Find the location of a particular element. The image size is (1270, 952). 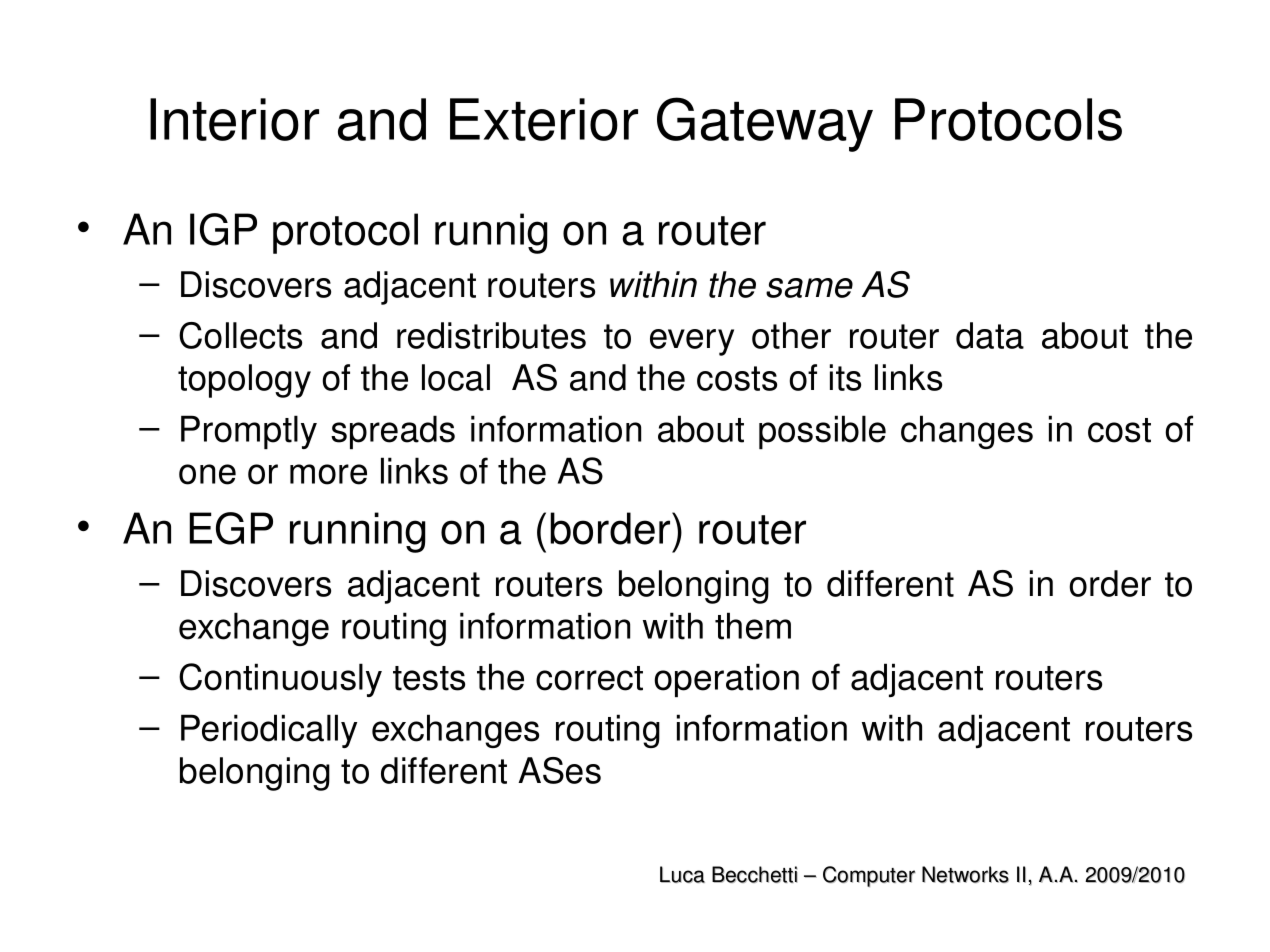

Interior is located at coordinates (234, 119).
